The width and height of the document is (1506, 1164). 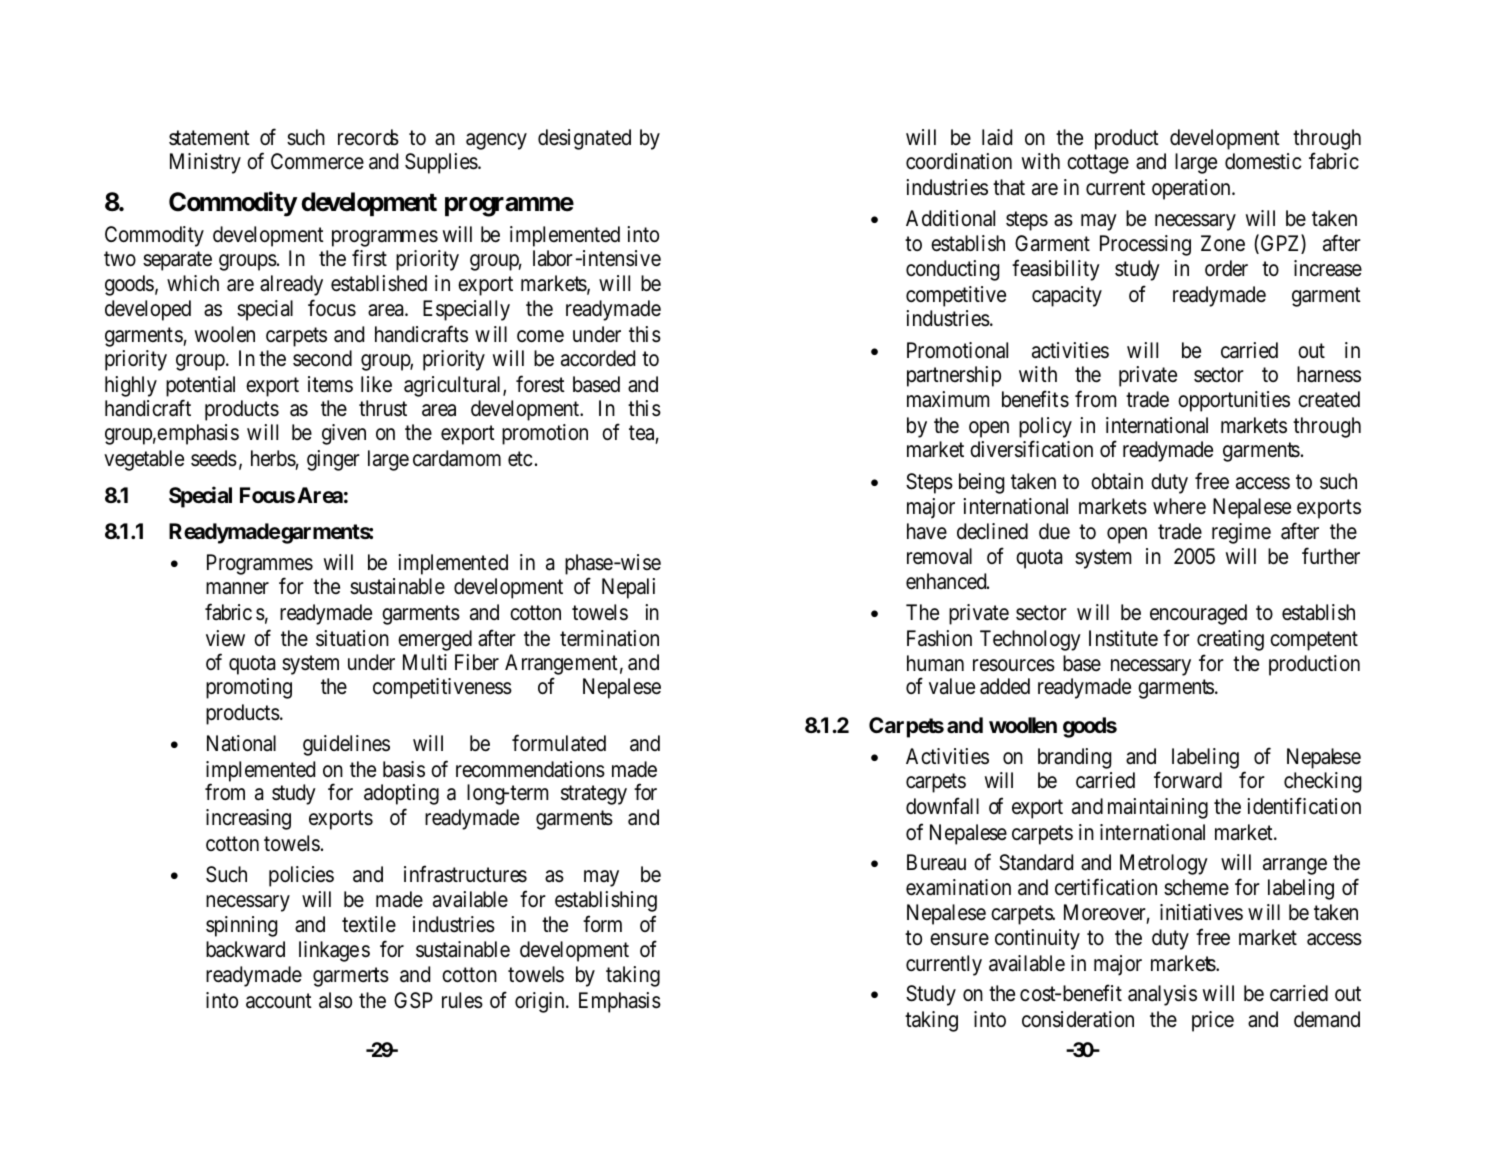 I want to click on designated, so click(x=584, y=139).
